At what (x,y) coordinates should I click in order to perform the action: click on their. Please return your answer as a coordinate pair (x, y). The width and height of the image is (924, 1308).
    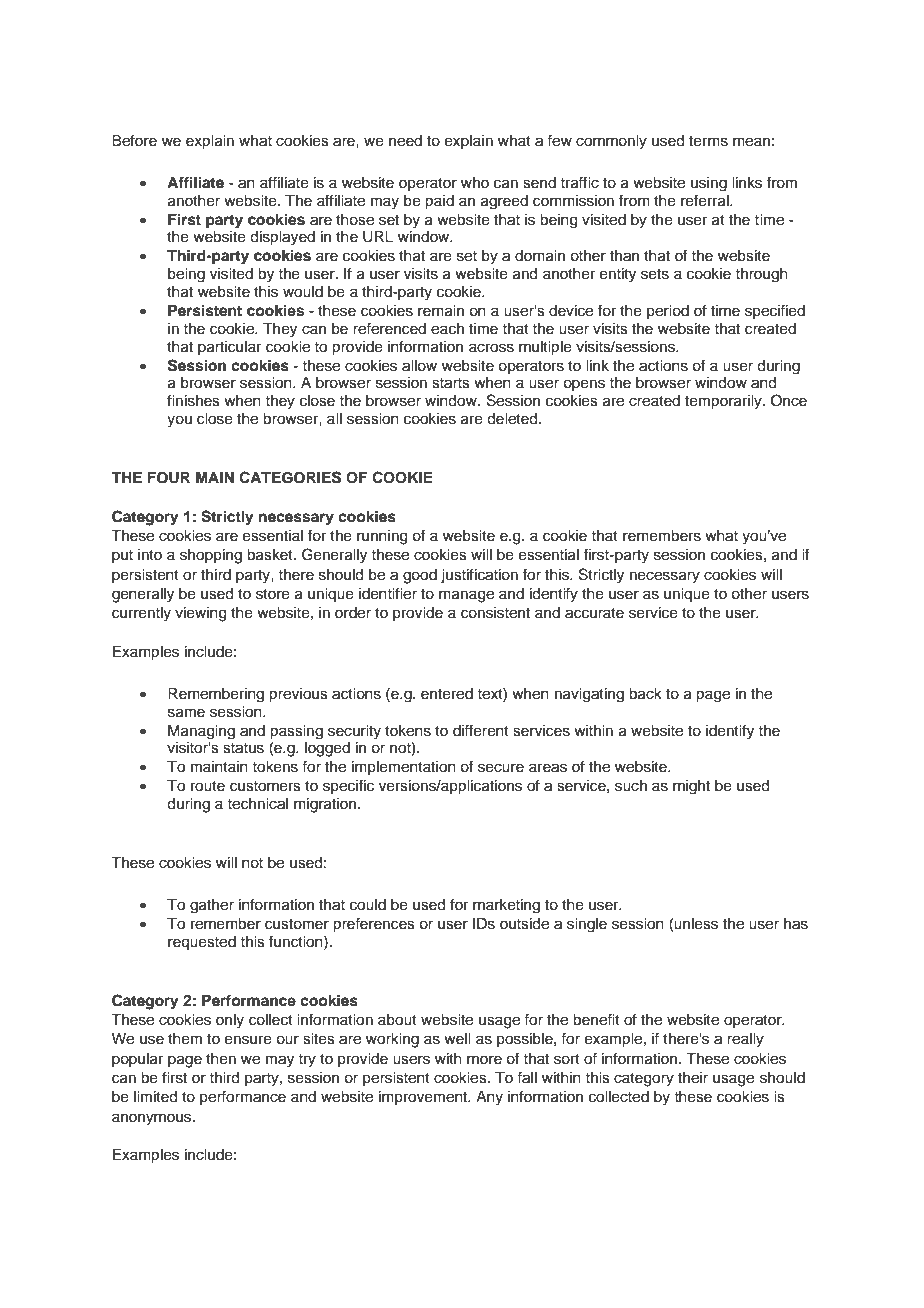
    Looking at the image, I should click on (693, 1078).
